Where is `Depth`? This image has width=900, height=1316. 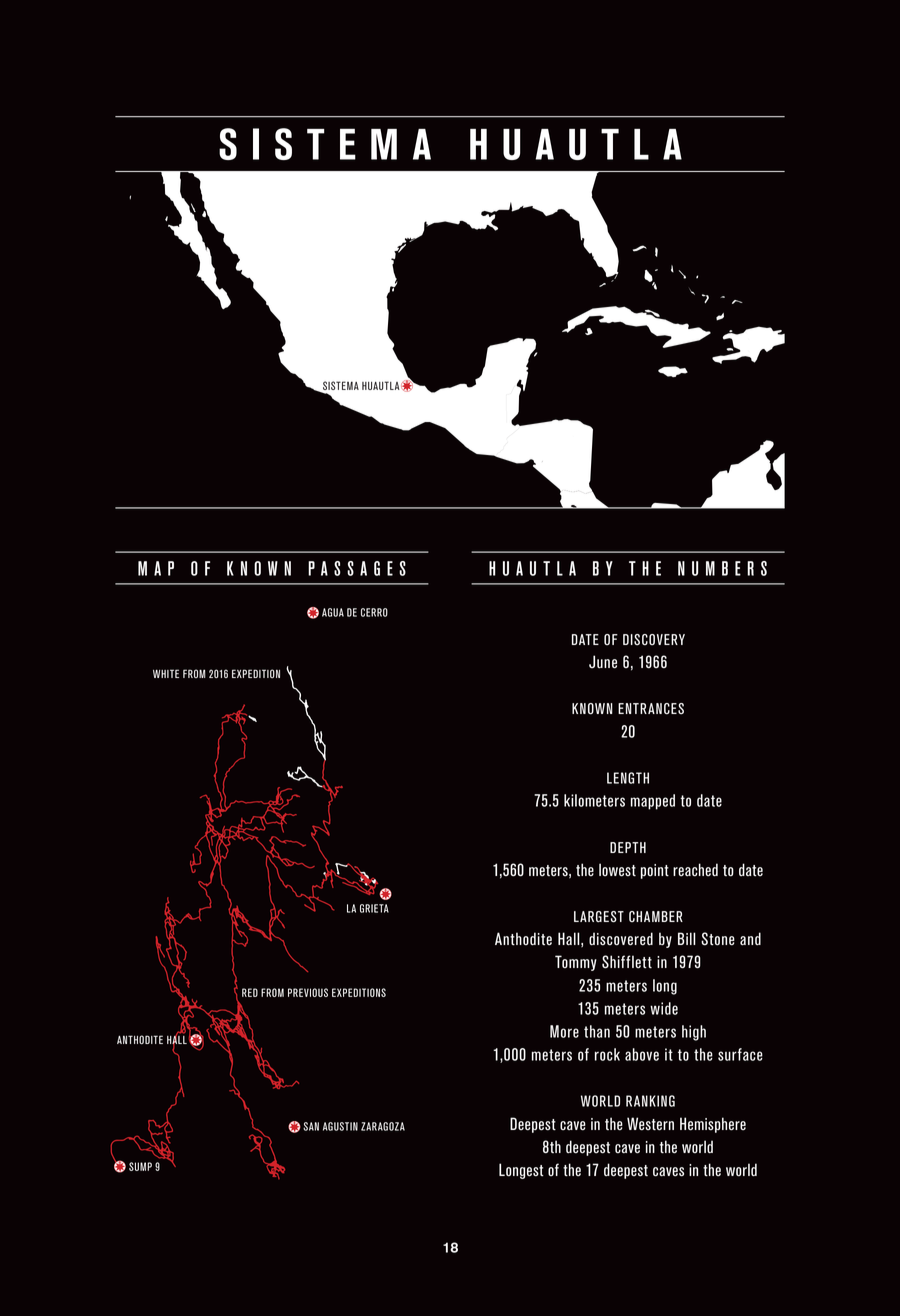 Depth is located at coordinates (628, 847).
